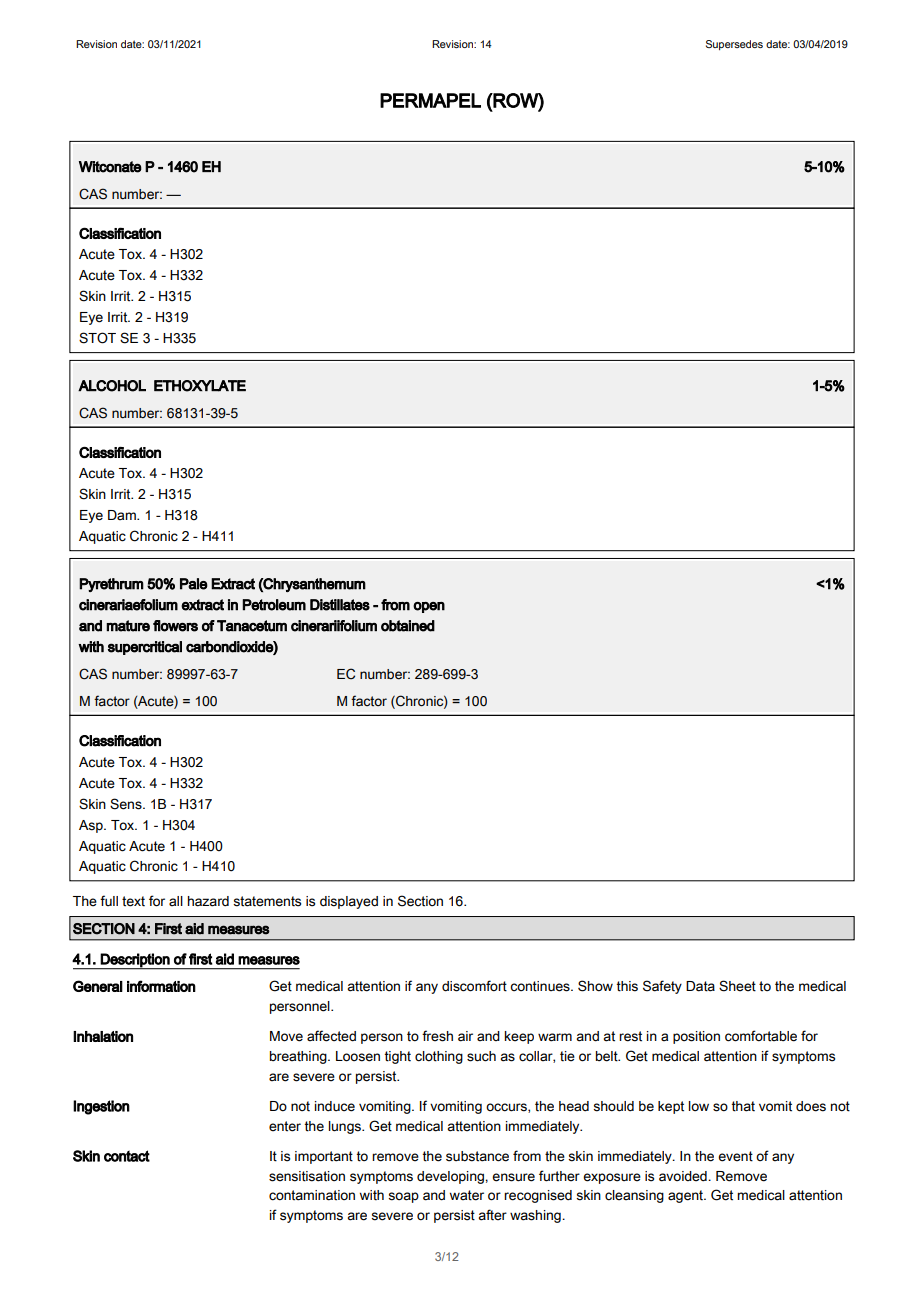 The image size is (924, 1308). I want to click on flowers, so click(175, 626).
